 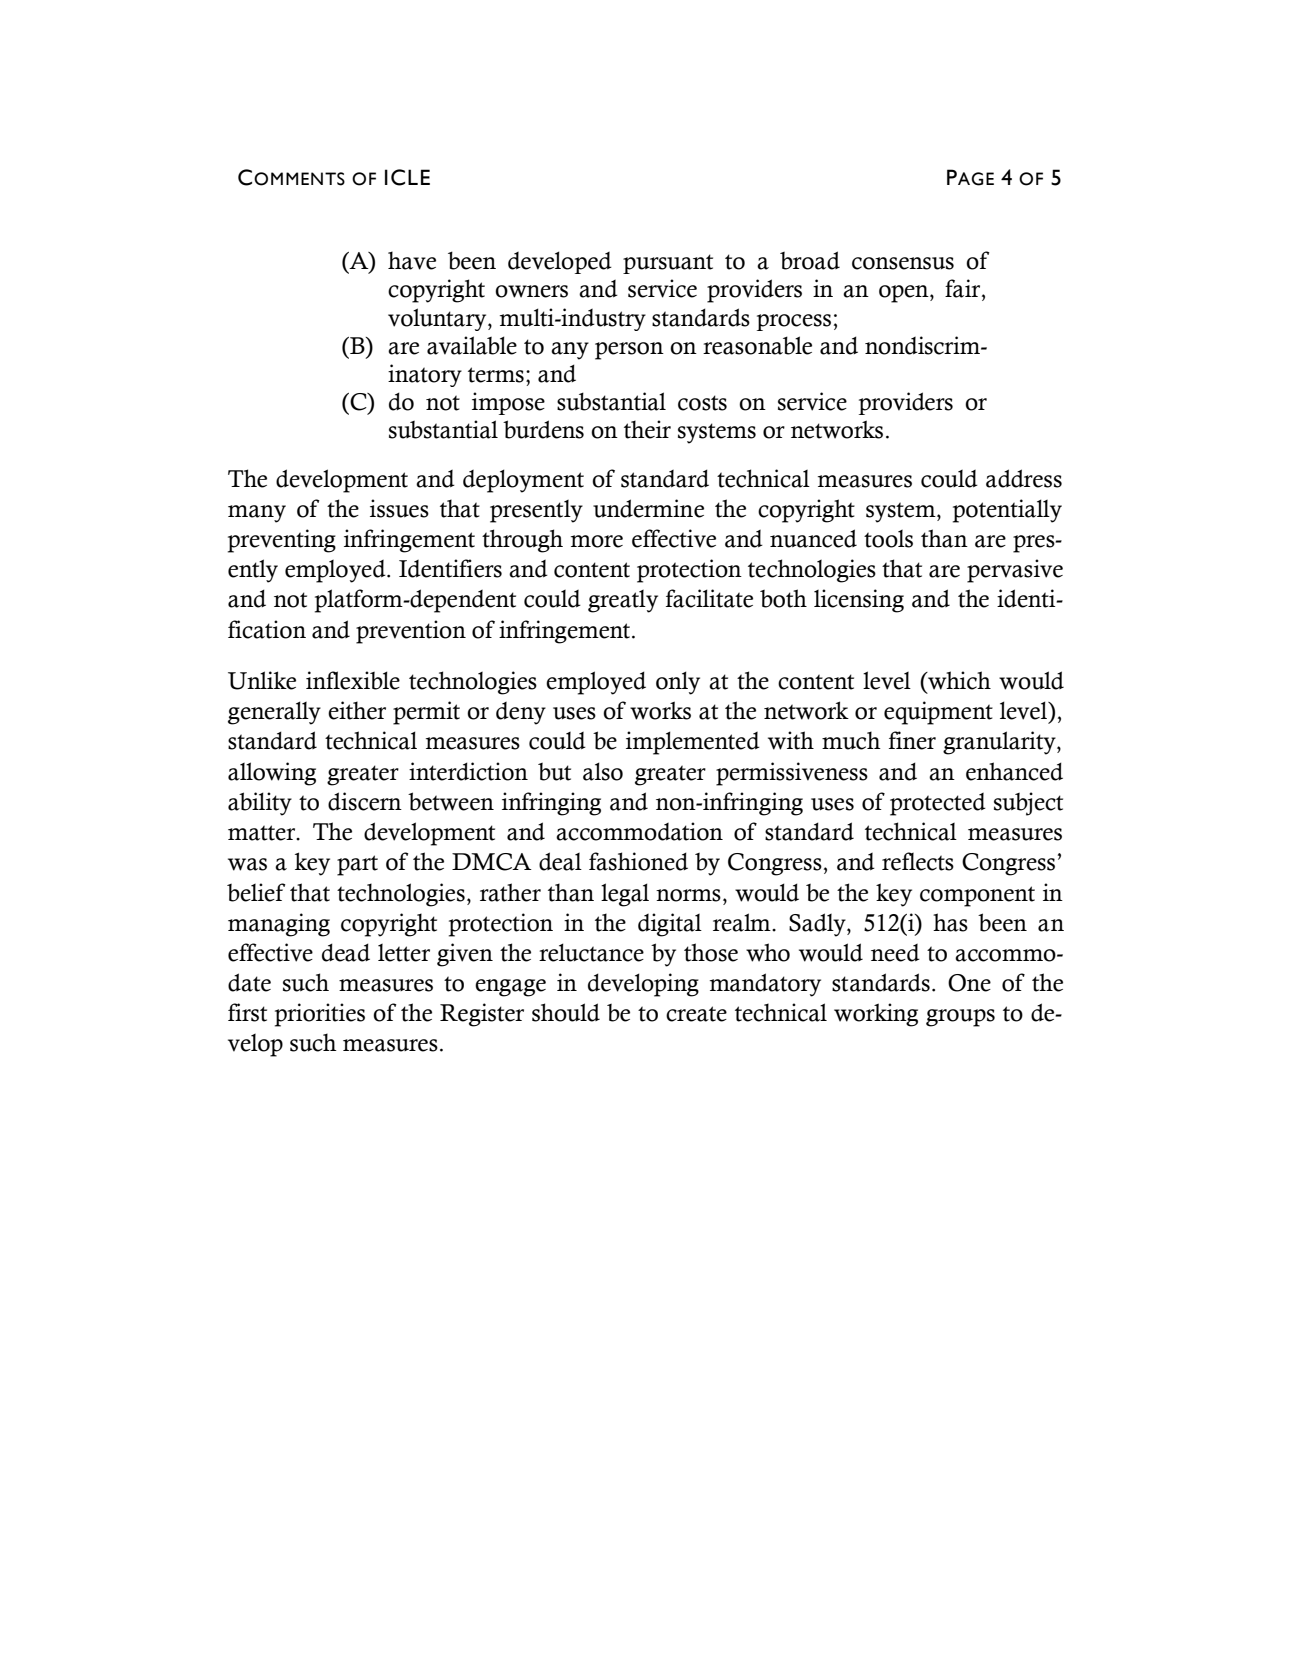 What do you see at coordinates (412, 260) in the page?
I see `have` at bounding box center [412, 260].
